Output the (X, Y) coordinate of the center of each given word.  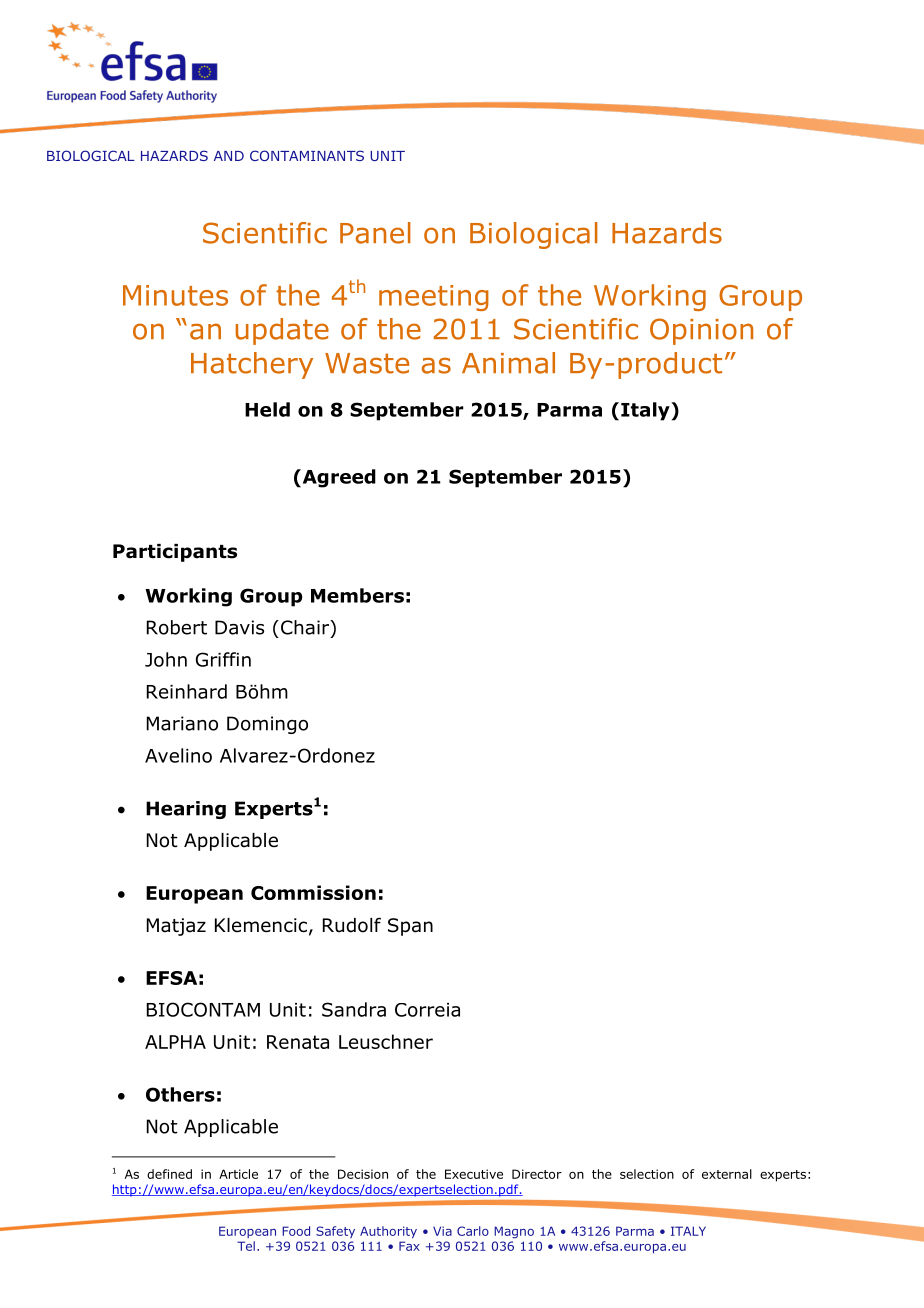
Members (357, 595)
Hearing (186, 810)
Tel (246, 1246)
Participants (175, 553)
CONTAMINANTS (307, 155)
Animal (508, 363)
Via (442, 1231)
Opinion (701, 331)
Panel (375, 233)
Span (410, 927)
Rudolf (352, 925)
